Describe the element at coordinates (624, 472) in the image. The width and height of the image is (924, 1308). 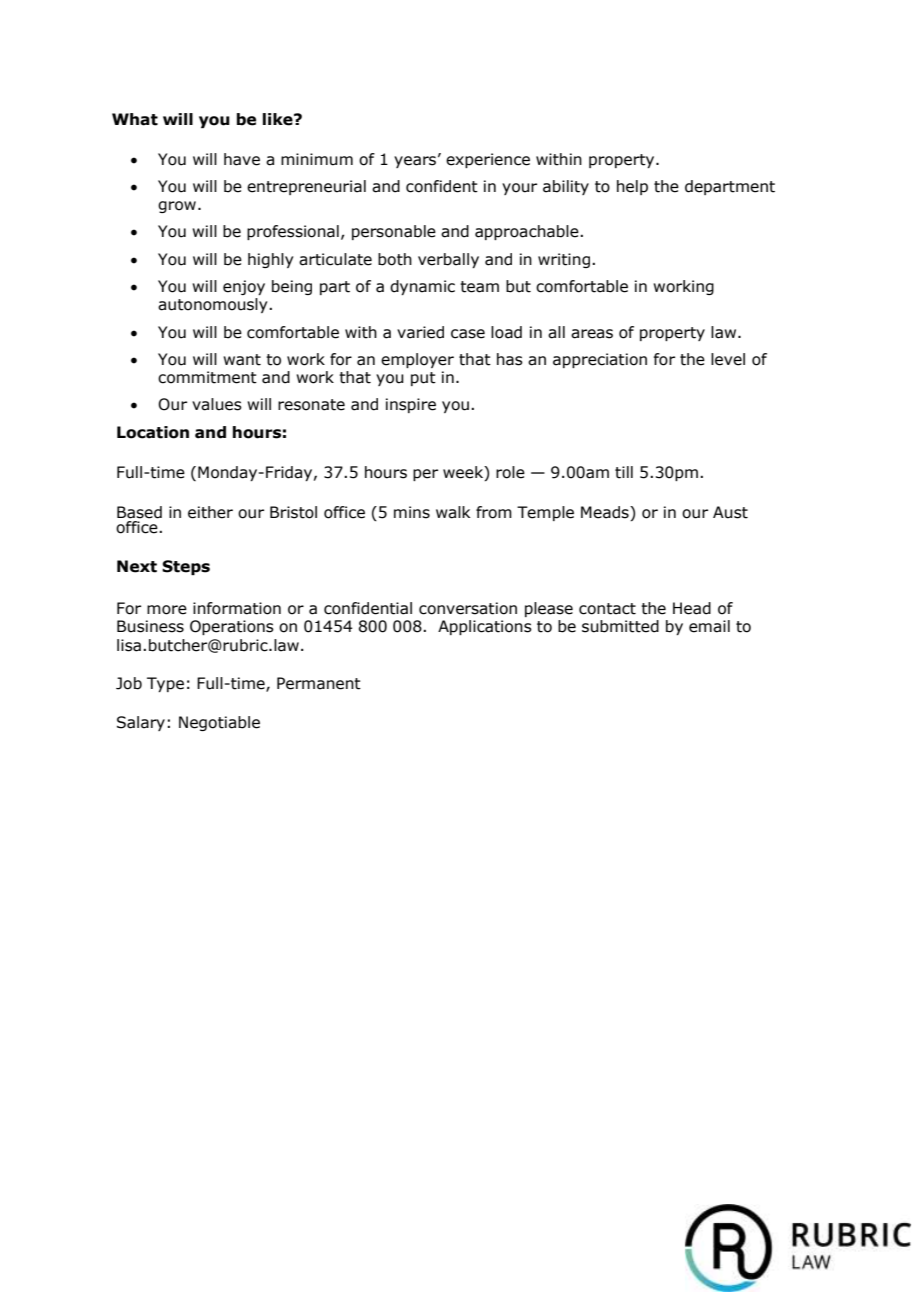
I see `till` at that location.
